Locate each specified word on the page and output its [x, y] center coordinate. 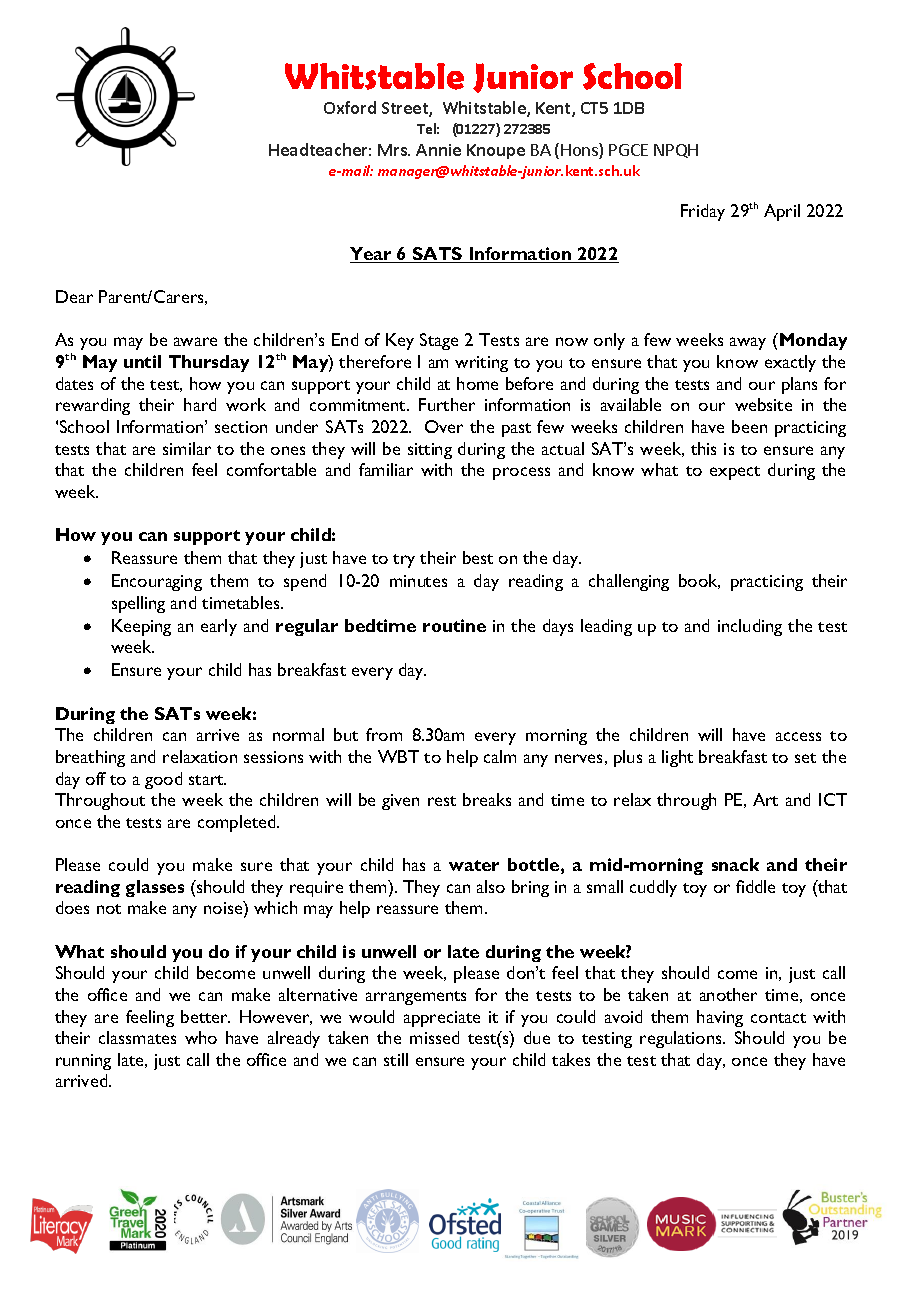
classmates [137, 1037]
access [798, 736]
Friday [703, 212]
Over [444, 426]
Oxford [350, 107]
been [749, 426]
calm [500, 756]
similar [187, 448]
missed [434, 1037]
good [163, 780]
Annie [438, 150]
